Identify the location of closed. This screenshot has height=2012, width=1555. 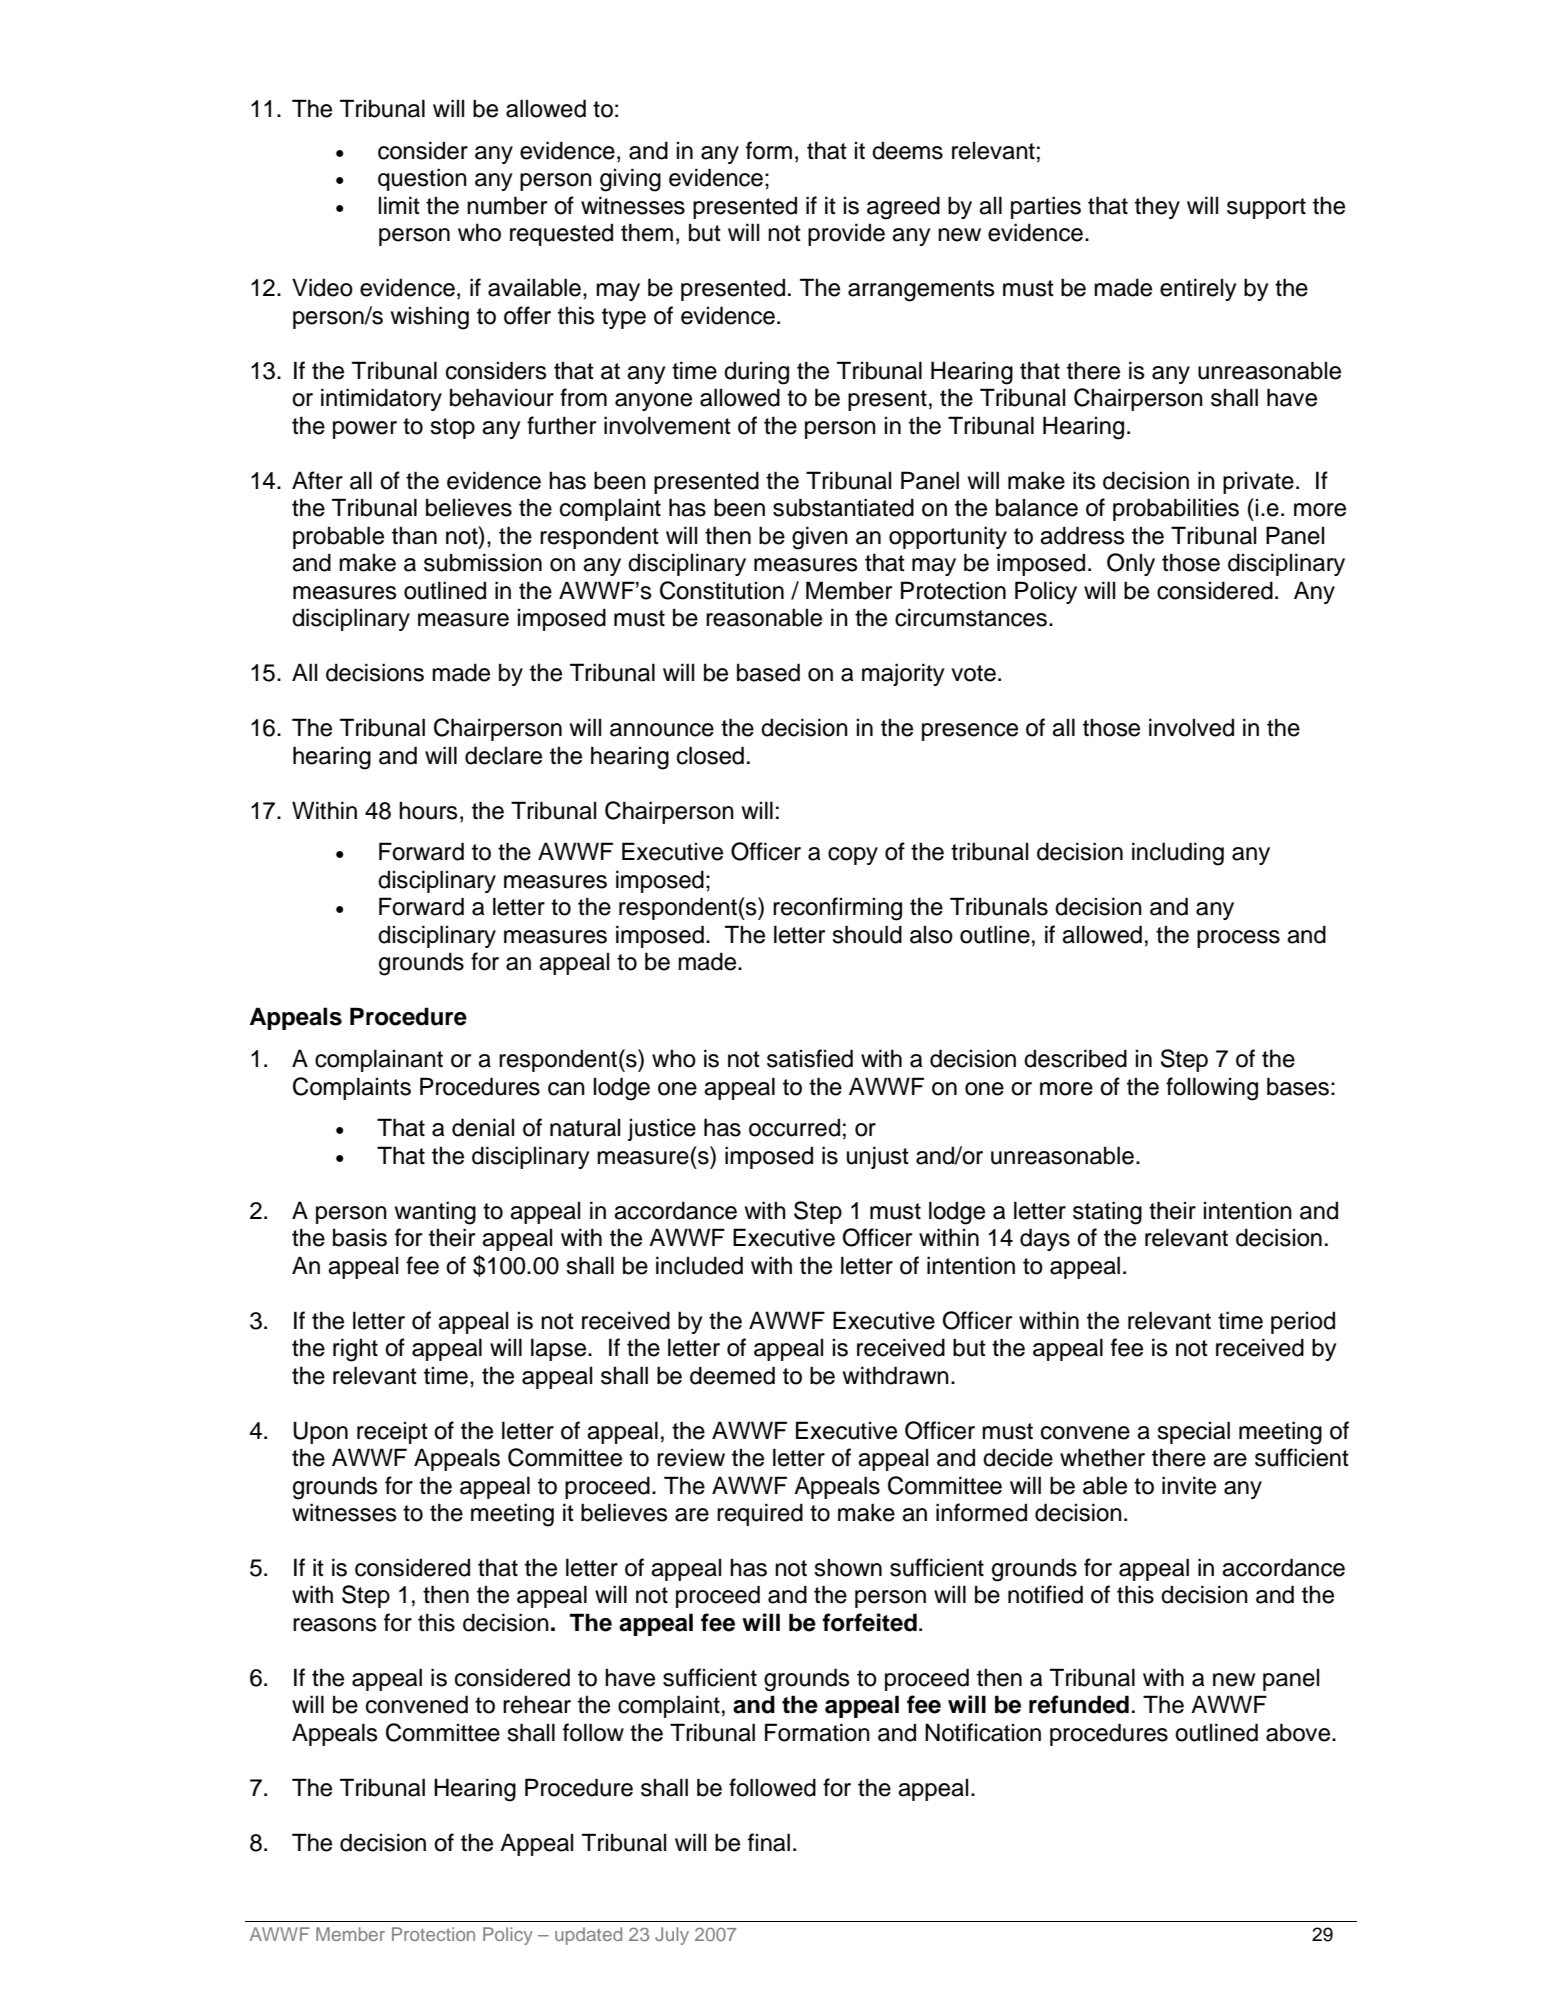
(710, 755).
